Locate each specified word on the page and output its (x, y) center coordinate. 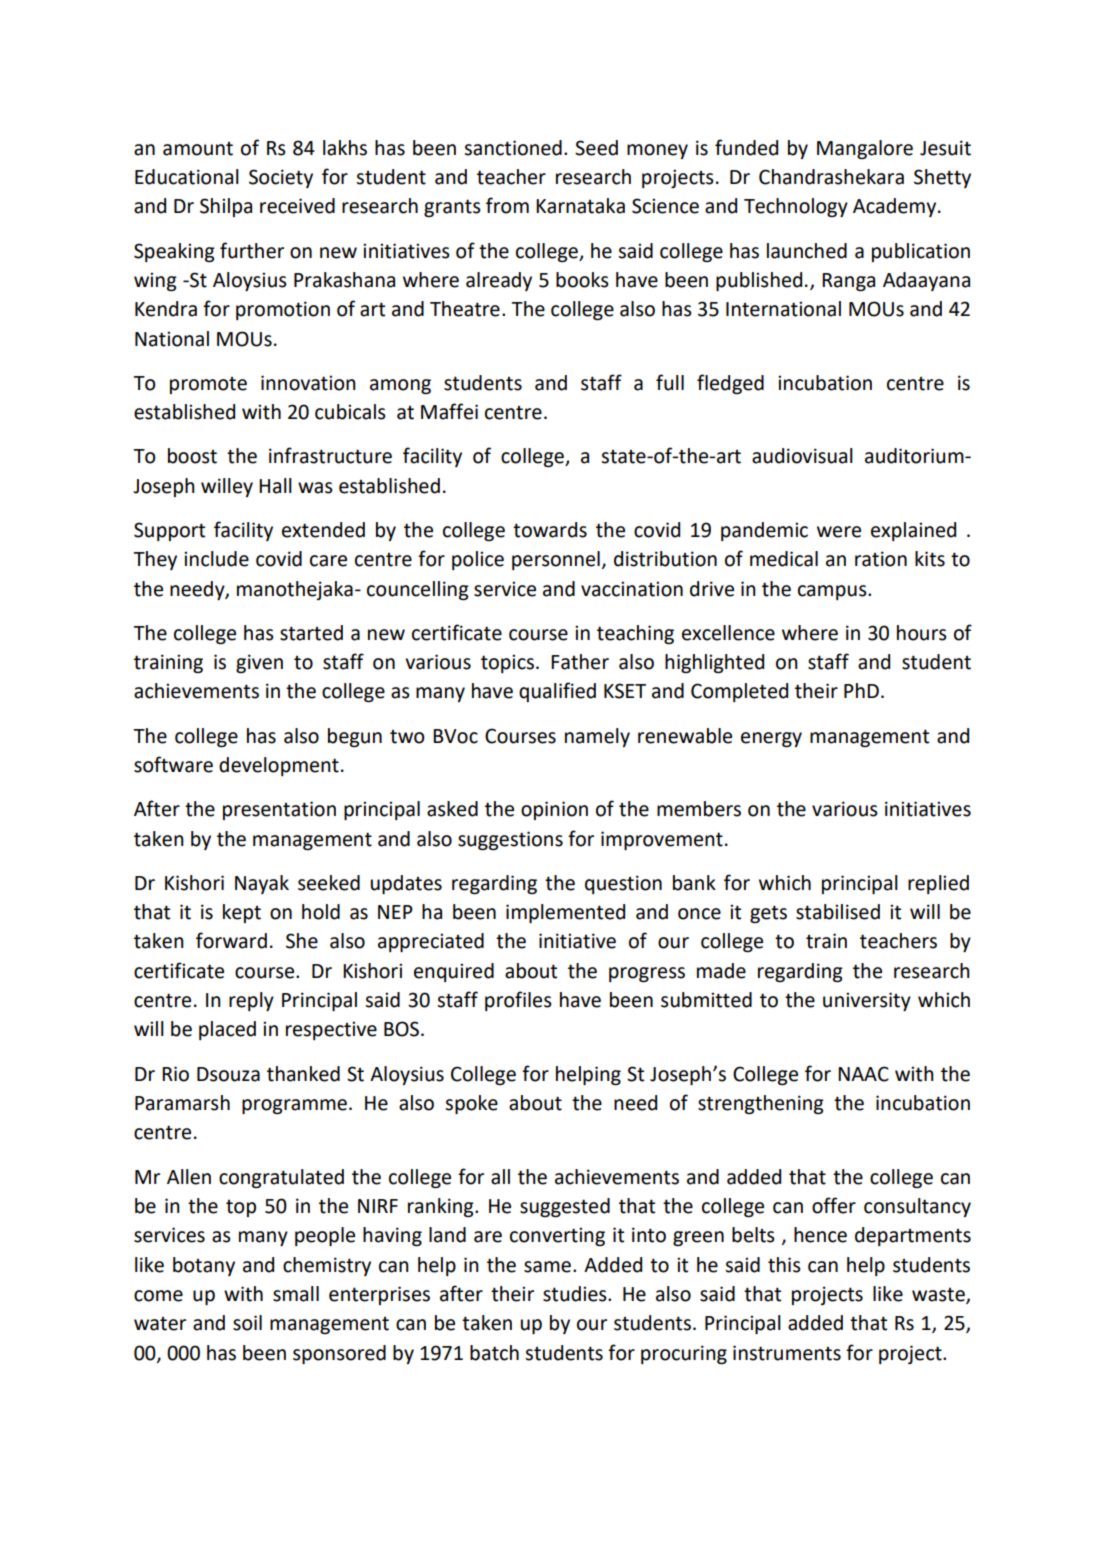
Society (281, 178)
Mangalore (865, 149)
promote (208, 385)
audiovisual (802, 456)
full (670, 382)
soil (247, 1323)
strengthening (761, 1104)
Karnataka (580, 206)
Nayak (262, 884)
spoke (471, 1104)
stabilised (838, 912)
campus (833, 592)
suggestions (510, 840)
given (259, 663)
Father (580, 662)
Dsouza (228, 1074)
